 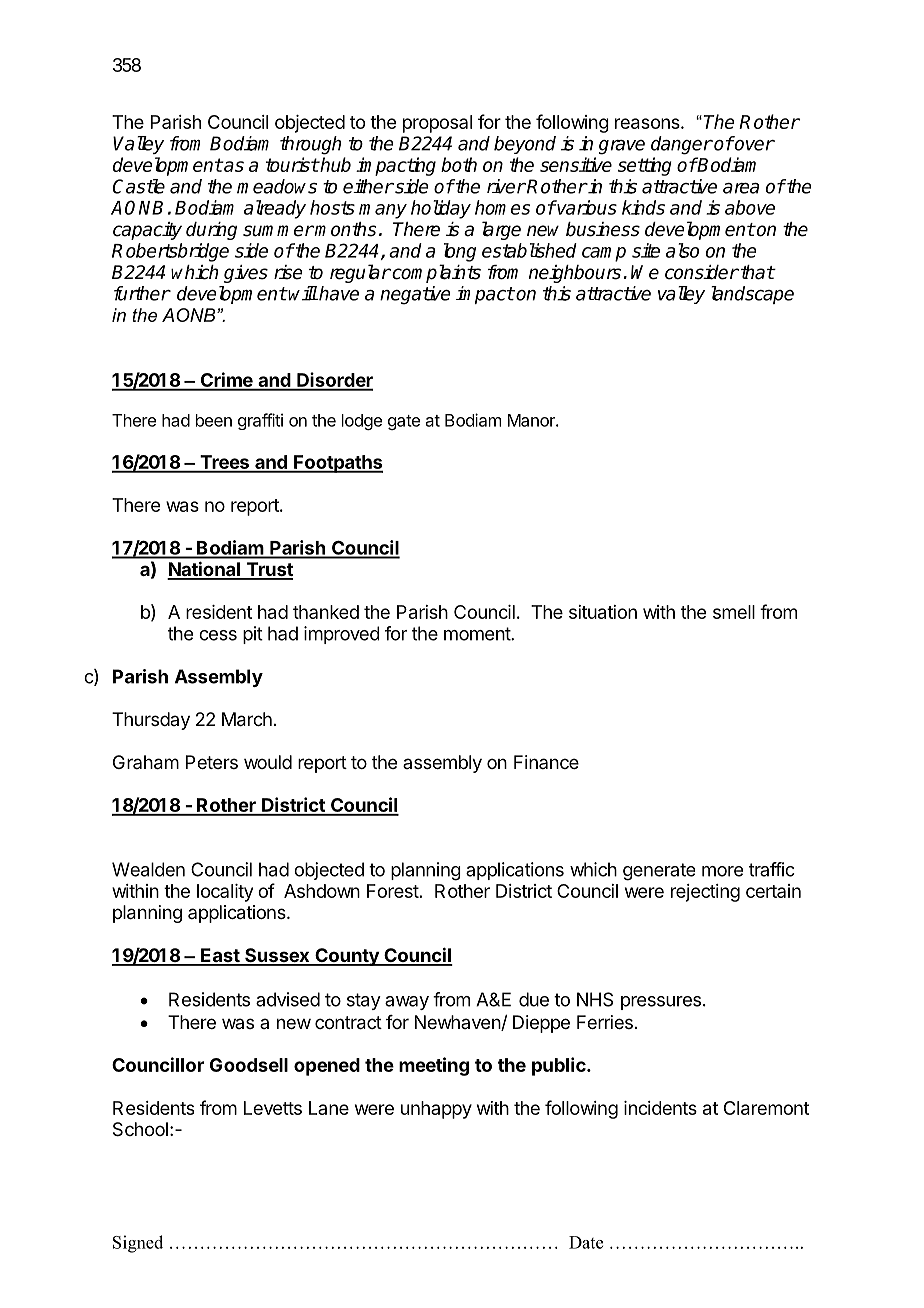 I want to click on pressures, so click(x=661, y=1003).
